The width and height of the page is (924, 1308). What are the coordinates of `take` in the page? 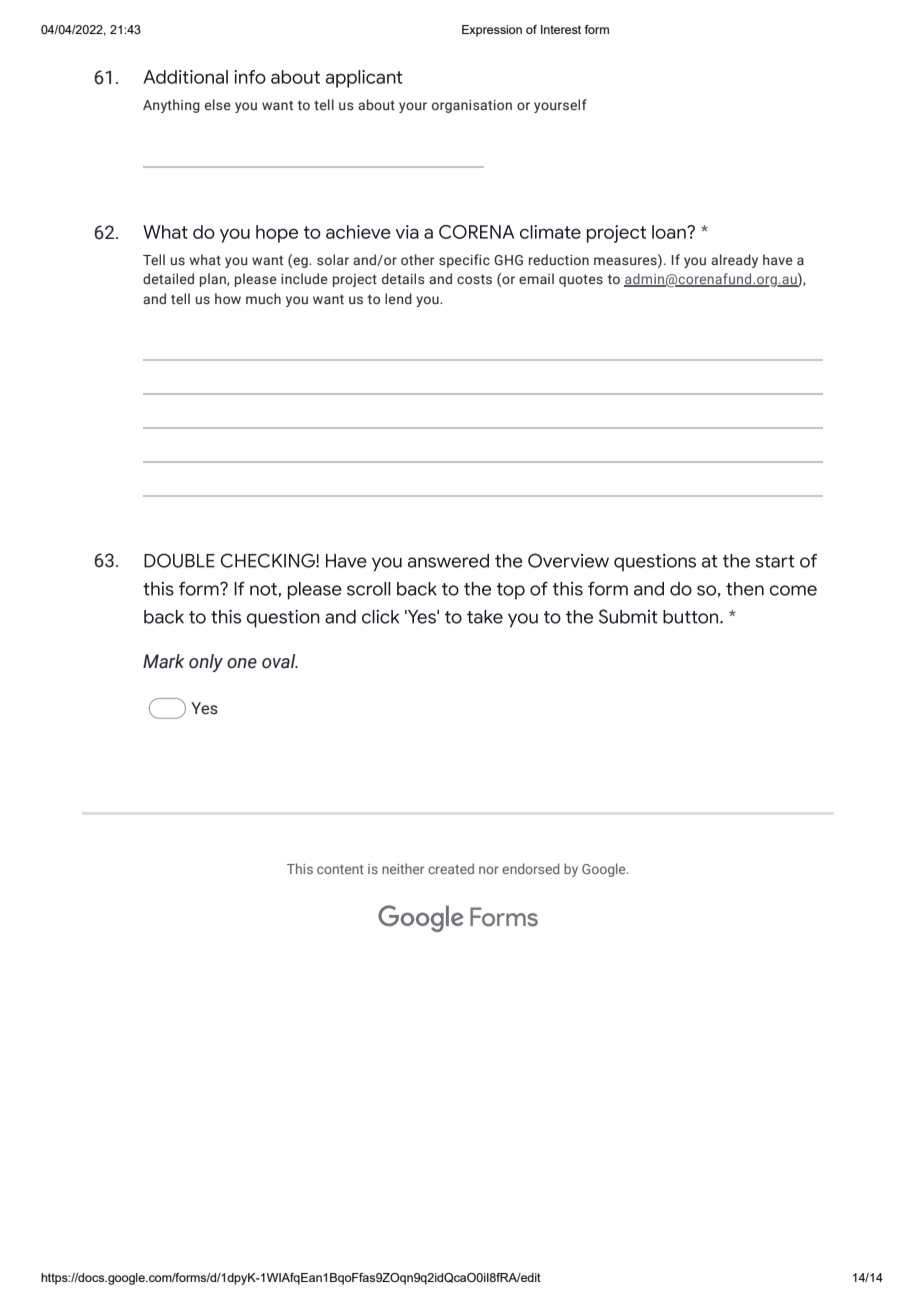 It's located at (485, 617).
